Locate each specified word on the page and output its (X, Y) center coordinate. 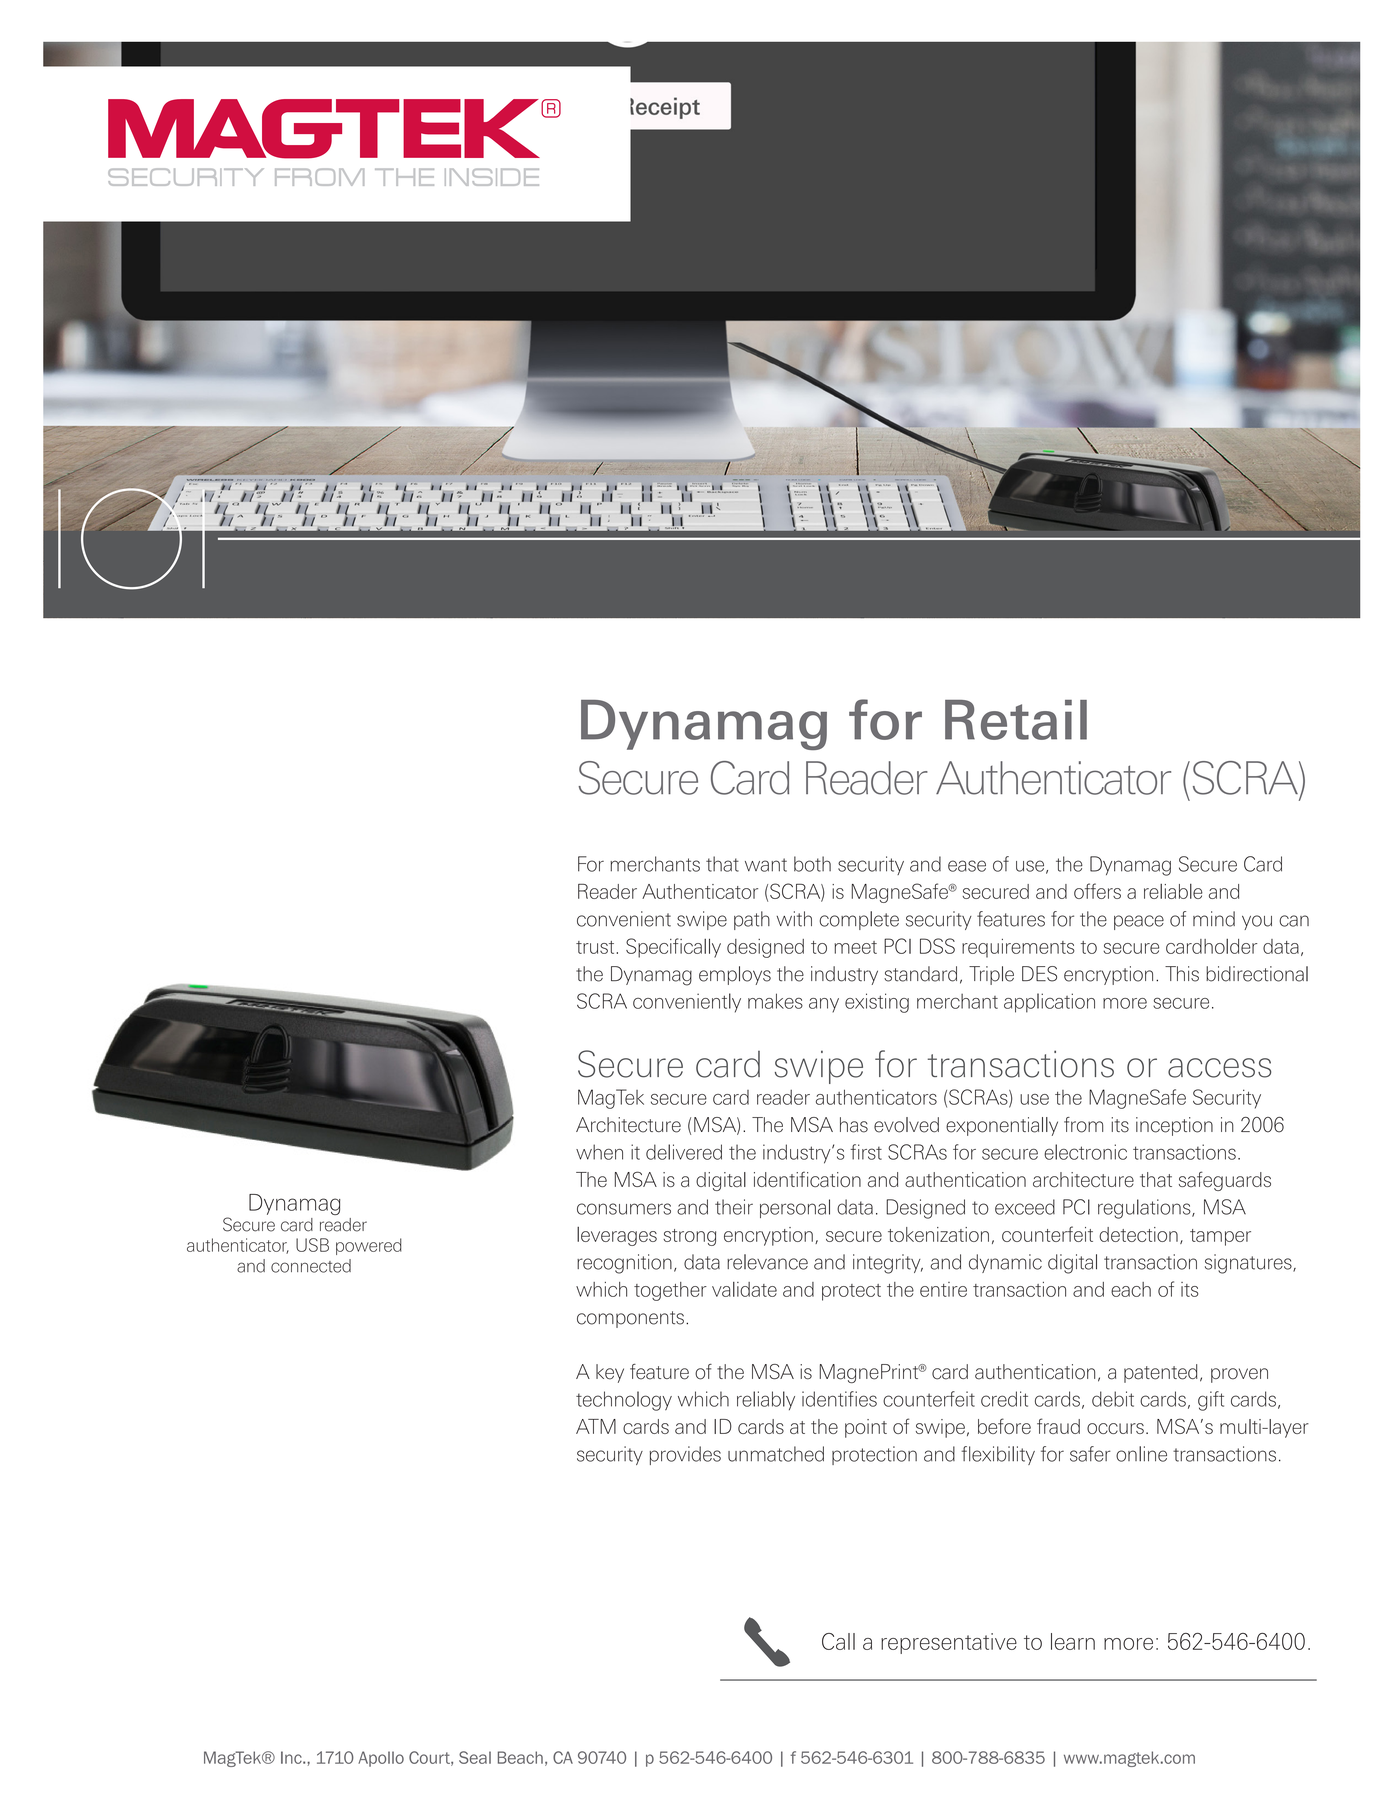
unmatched (776, 1454)
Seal (475, 1757)
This (1182, 974)
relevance (767, 1262)
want (766, 865)
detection (1138, 1234)
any (824, 1005)
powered (369, 1246)
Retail (1016, 720)
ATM (596, 1426)
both (812, 864)
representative (949, 1643)
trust (596, 947)
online (1141, 1454)
